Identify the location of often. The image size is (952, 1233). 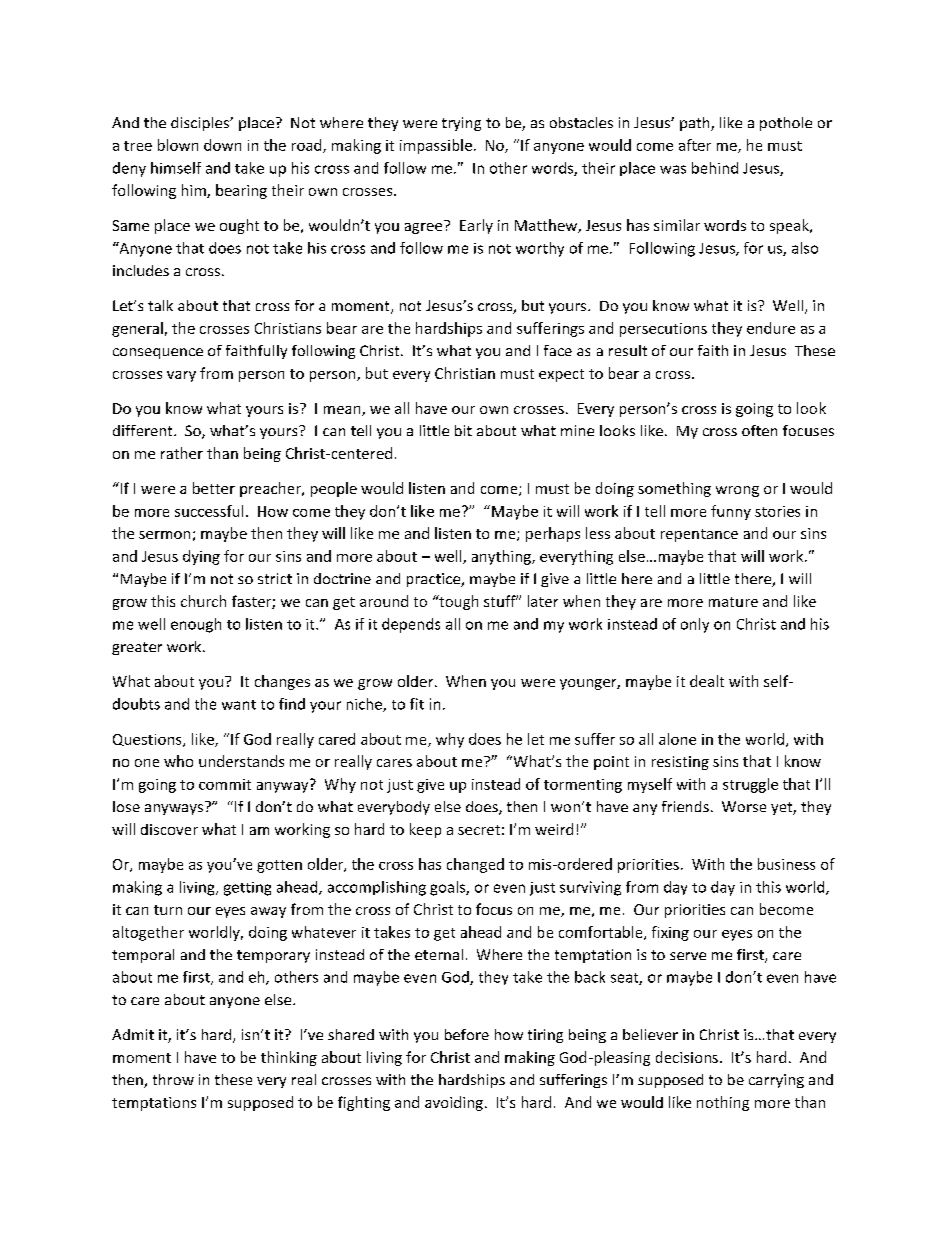
(759, 430).
